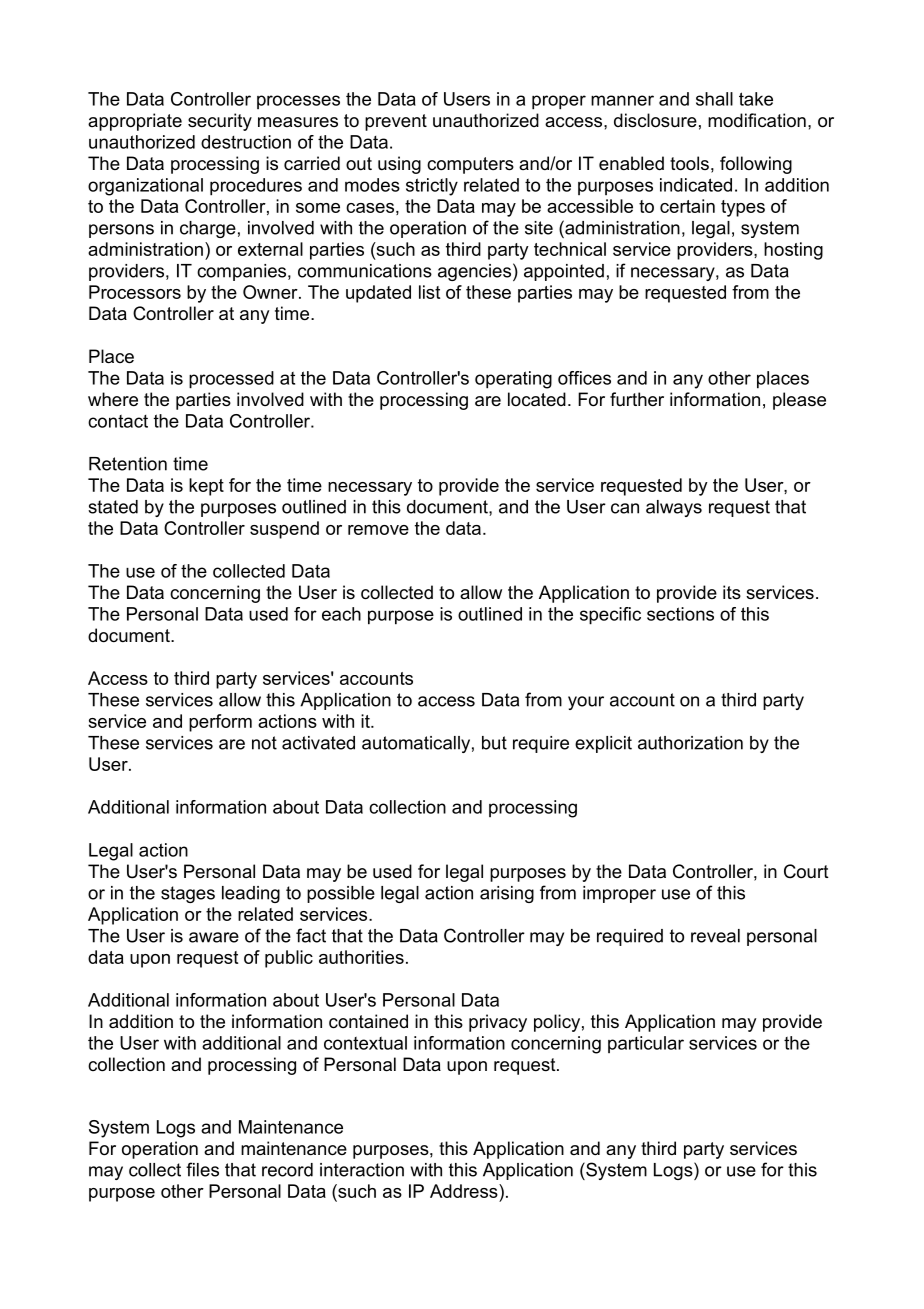 This screenshot has height=1309, width=924. Describe the element at coordinates (470, 165) in the screenshot. I see `computers` at that location.
